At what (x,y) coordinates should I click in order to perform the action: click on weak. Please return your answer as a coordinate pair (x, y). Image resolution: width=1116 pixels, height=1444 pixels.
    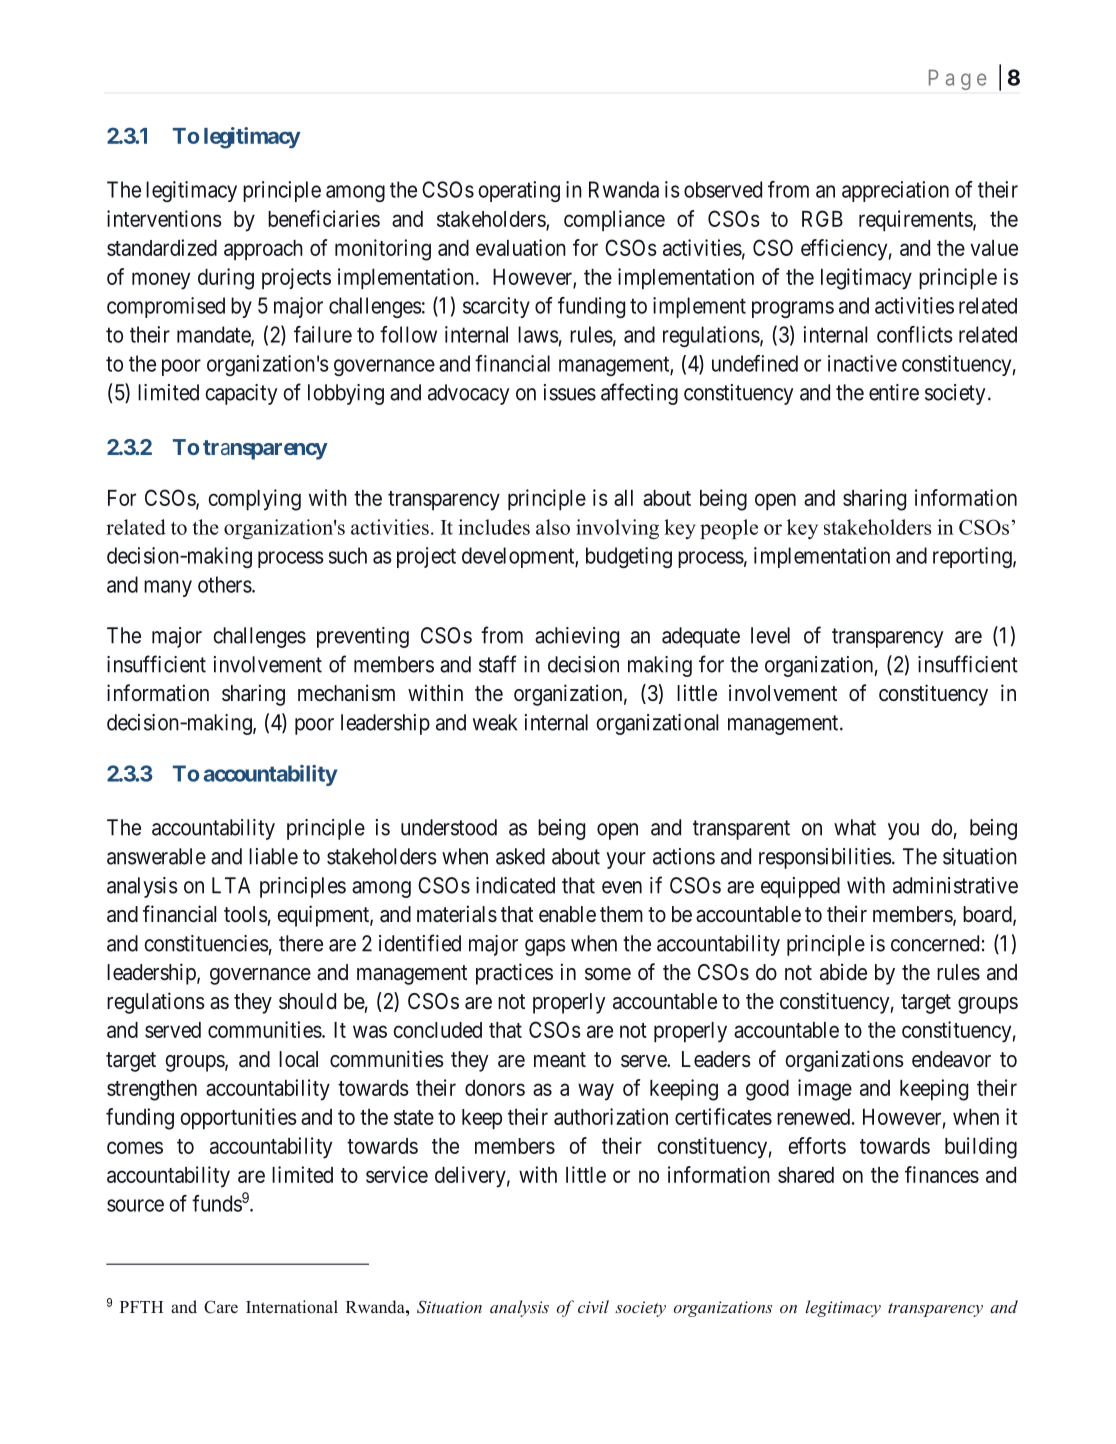
    Looking at the image, I should click on (495, 722).
